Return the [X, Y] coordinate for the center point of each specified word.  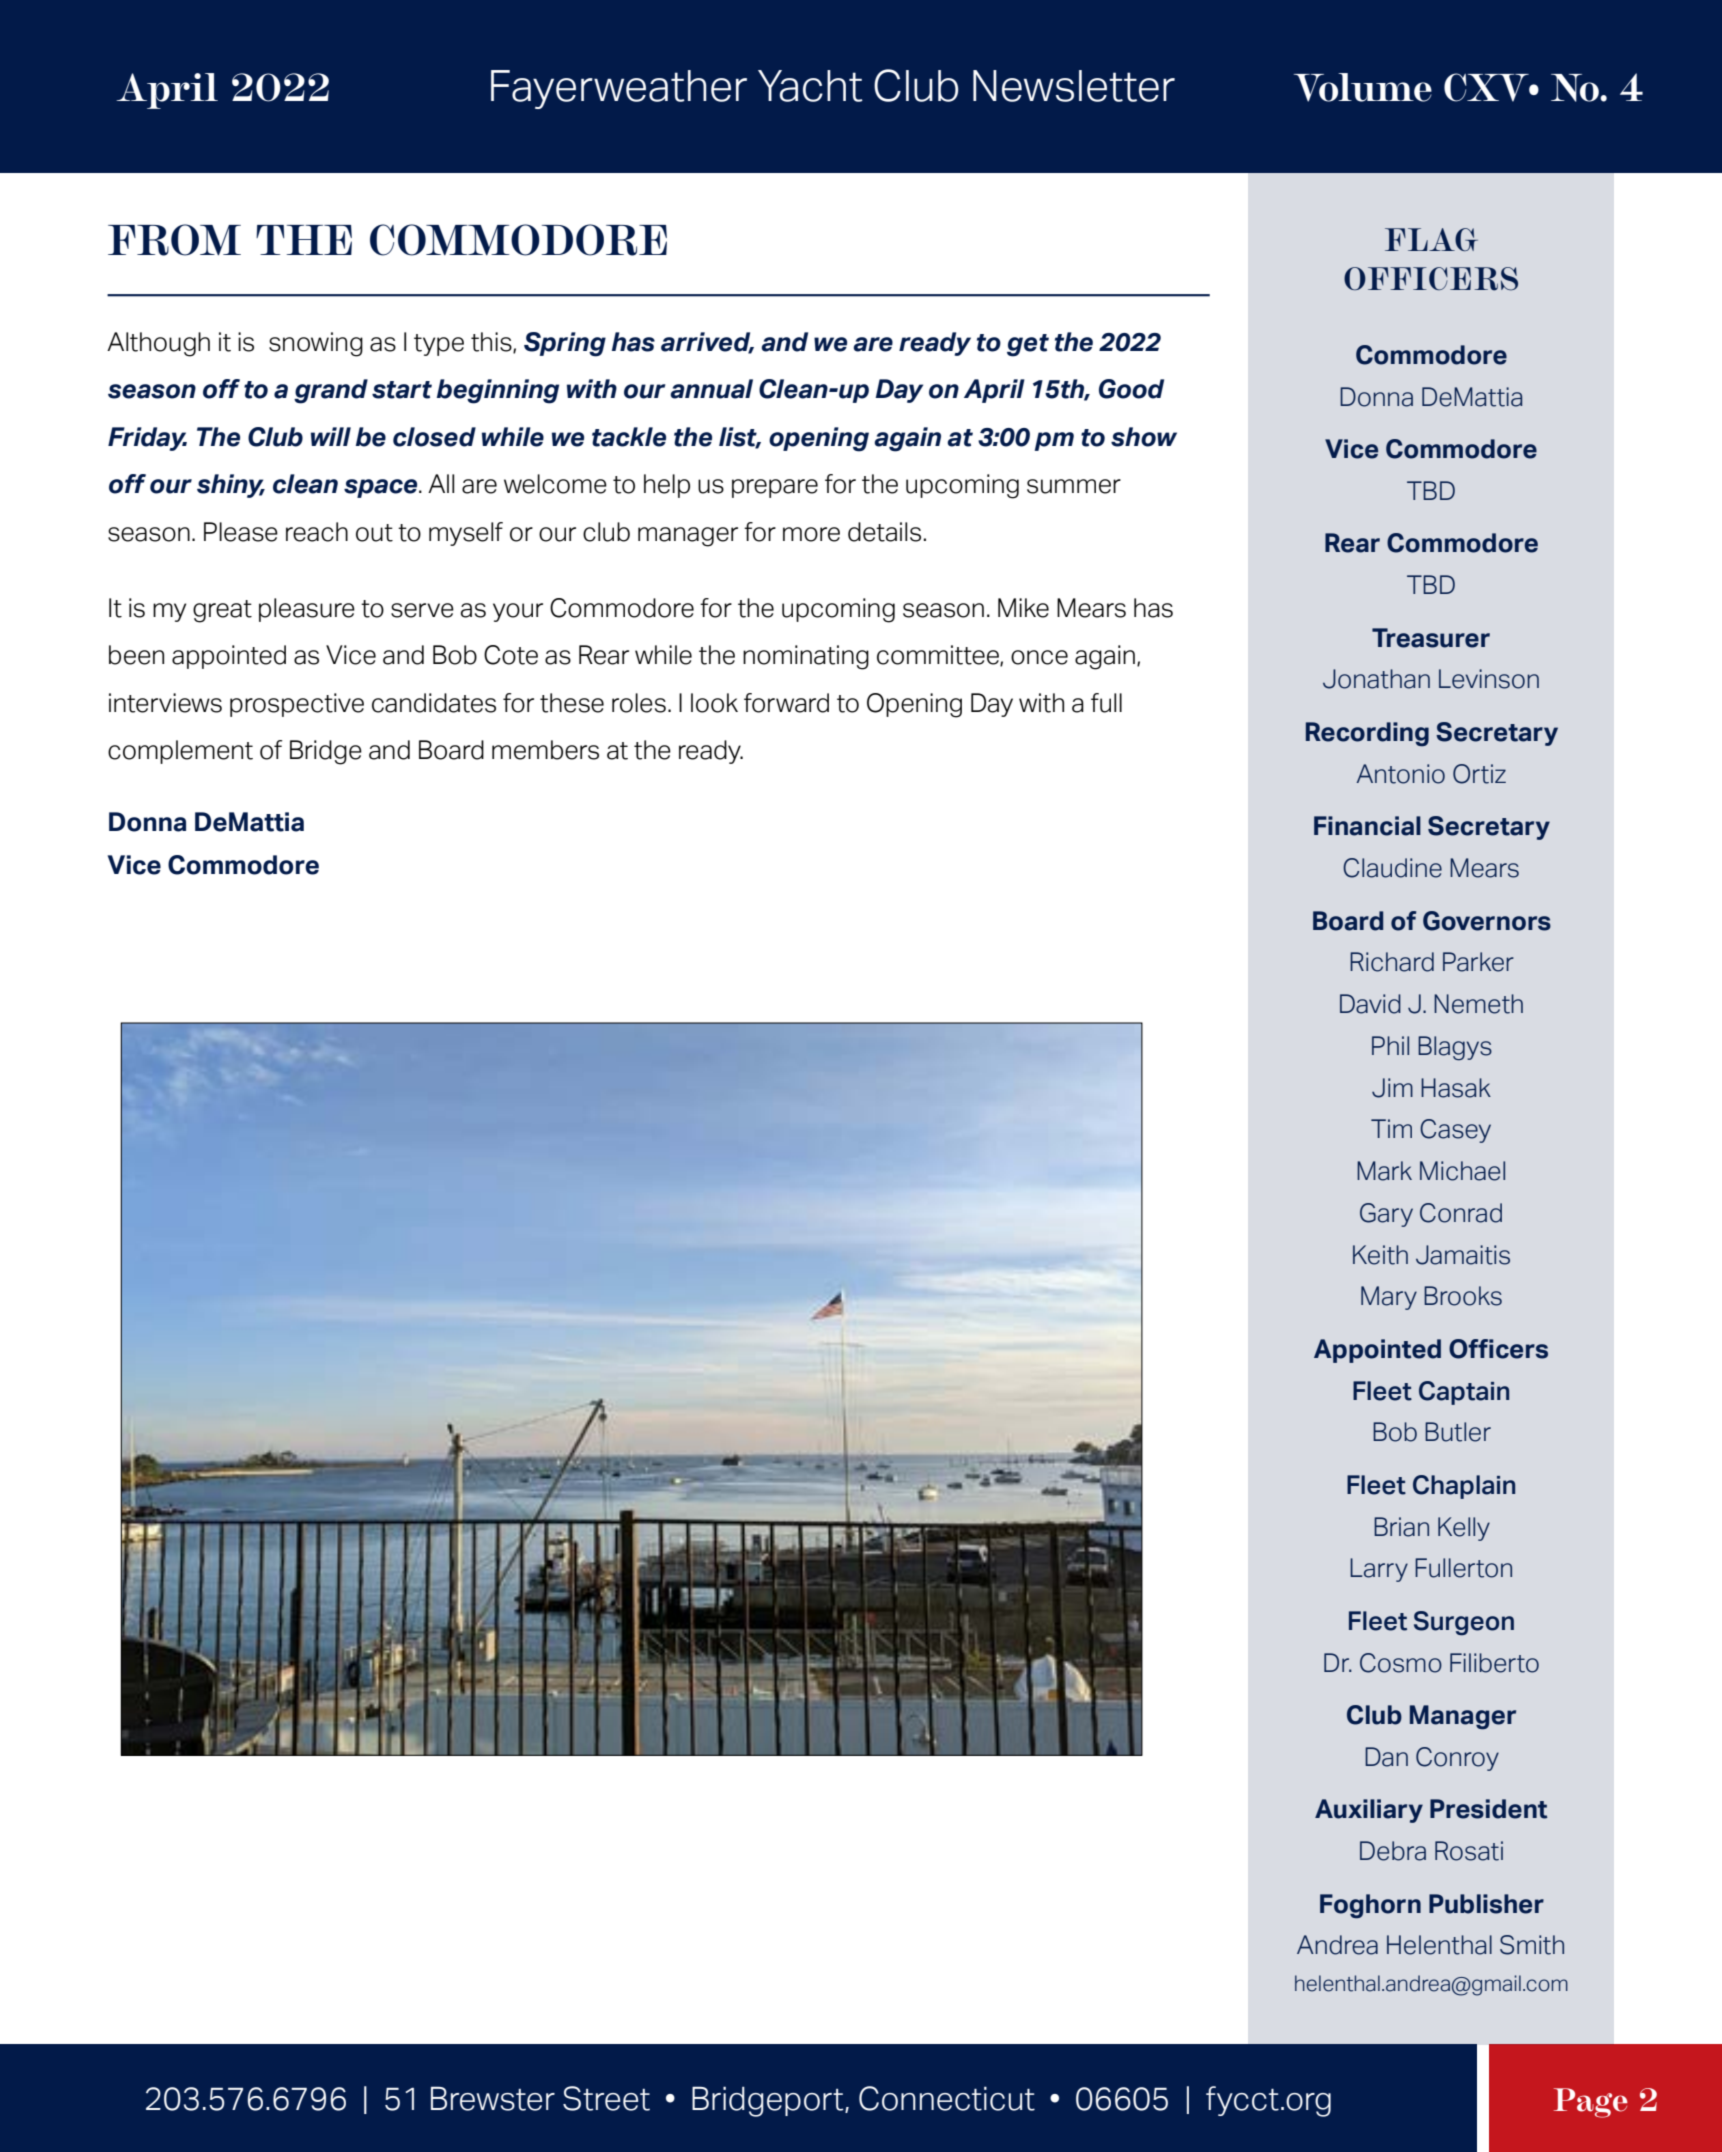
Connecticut [947, 2098]
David [1370, 1004]
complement [180, 752]
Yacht [810, 86]
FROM [174, 240]
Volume [1363, 87]
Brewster [493, 2098]
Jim [1392, 1088]
